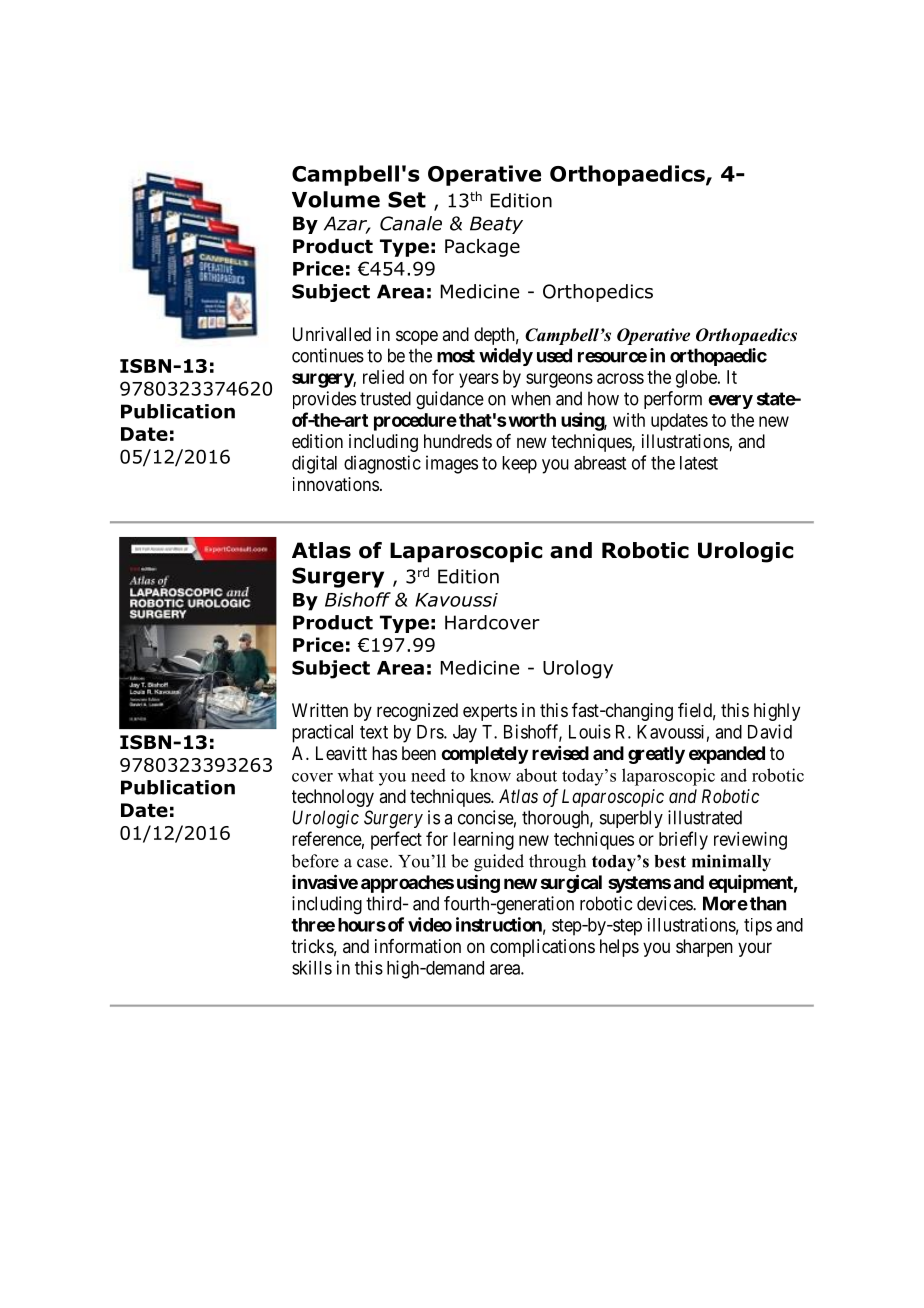 The width and height of the page is (924, 1308). What do you see at coordinates (482, 248) in the page?
I see `Package` at bounding box center [482, 248].
